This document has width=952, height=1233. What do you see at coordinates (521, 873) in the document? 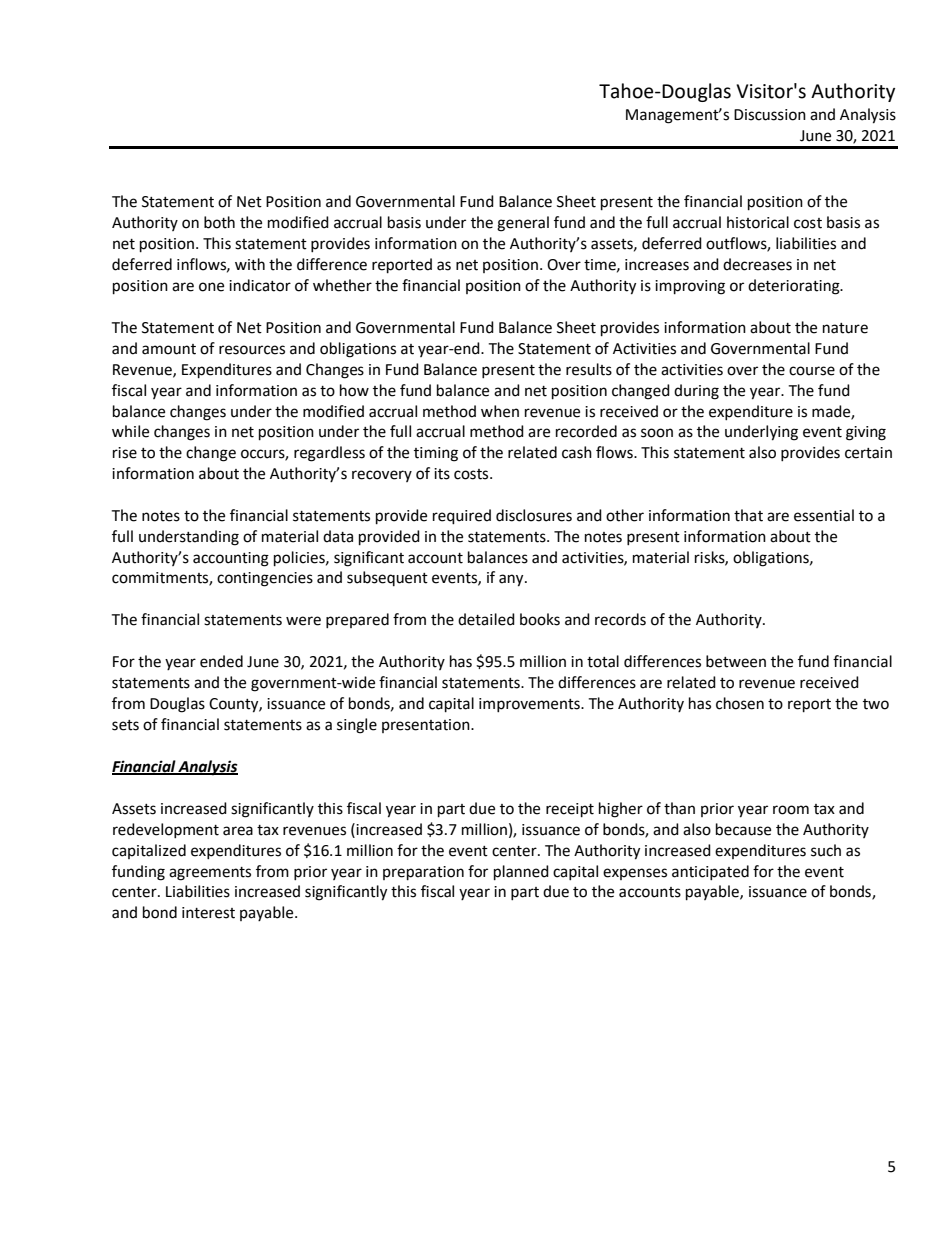
I see `planned` at bounding box center [521, 873].
